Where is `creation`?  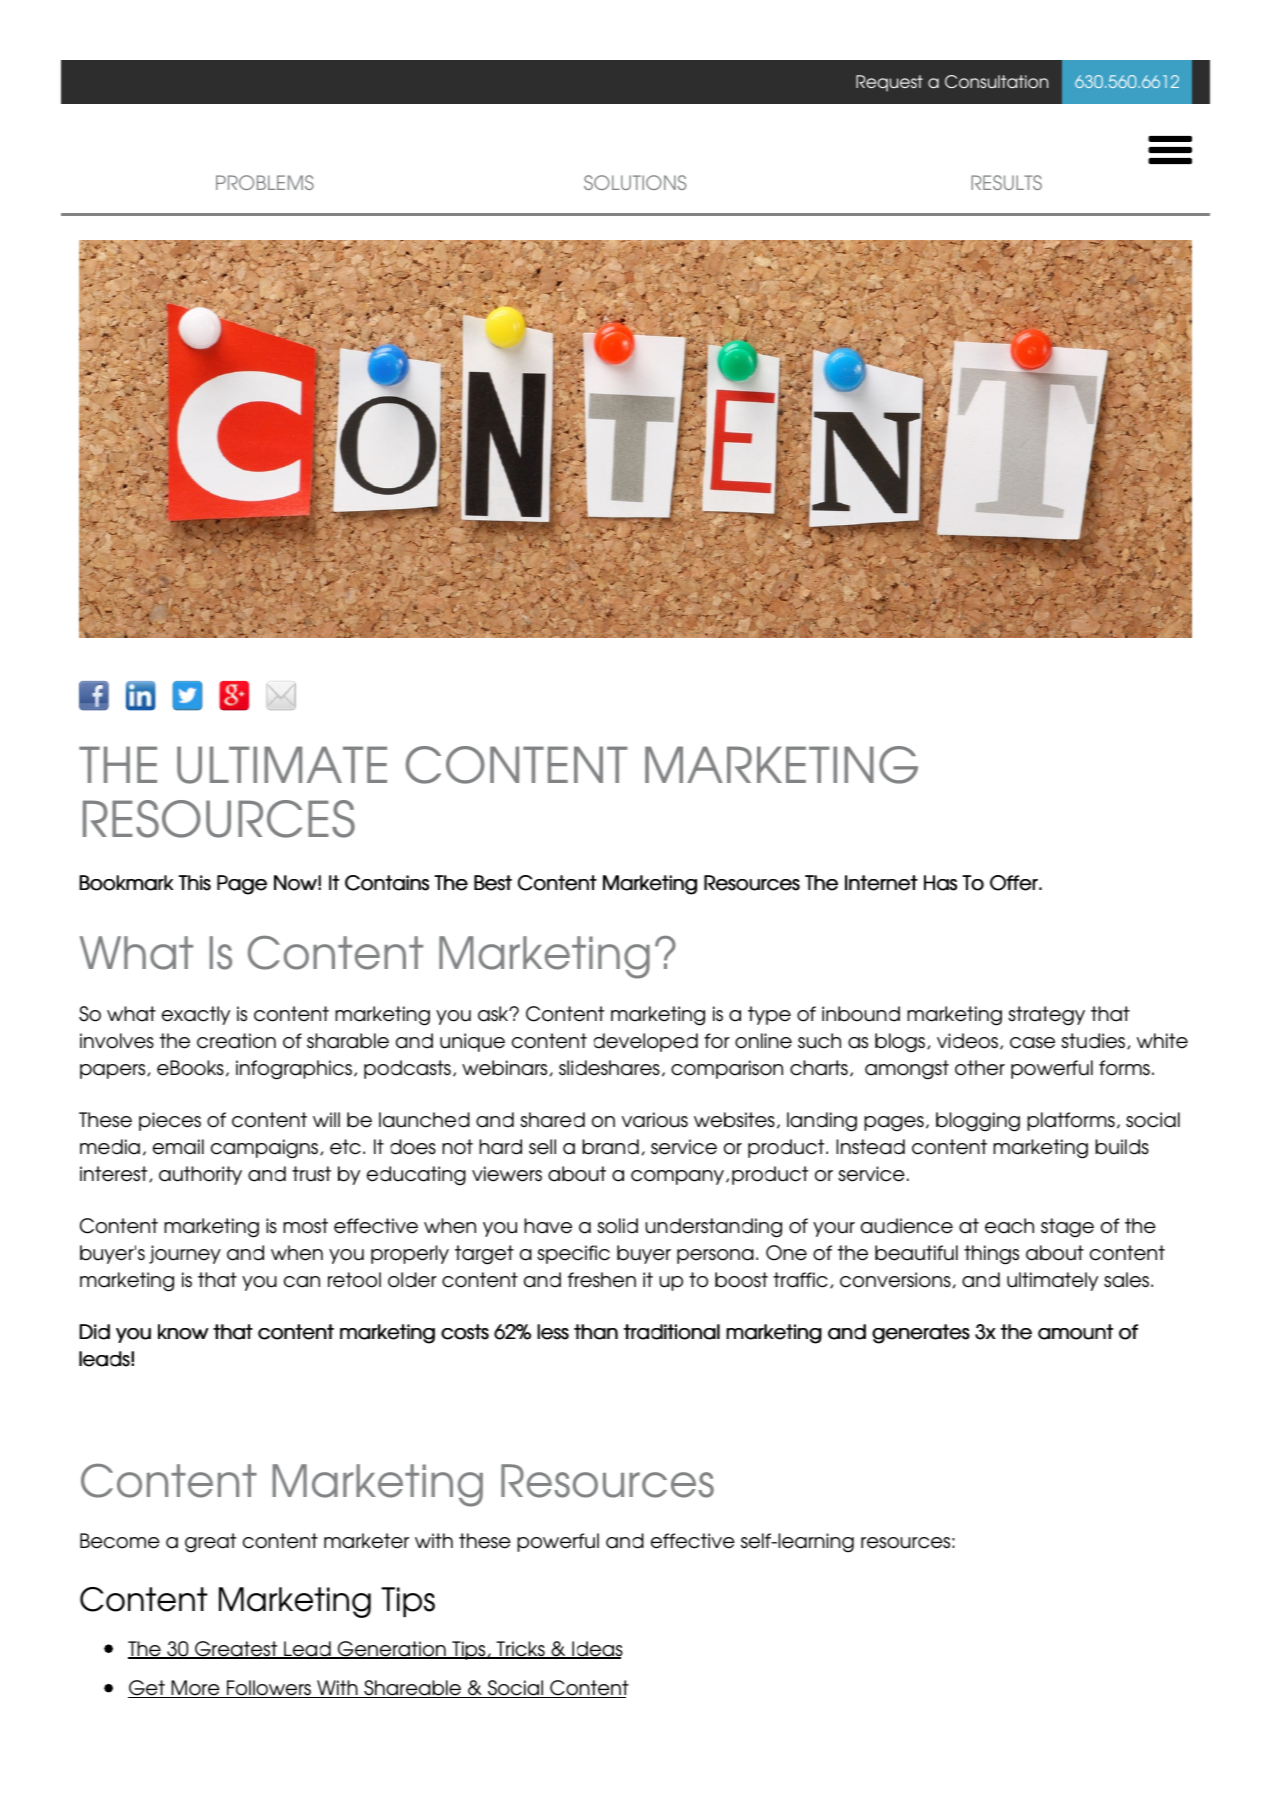 creation is located at coordinates (236, 1041).
